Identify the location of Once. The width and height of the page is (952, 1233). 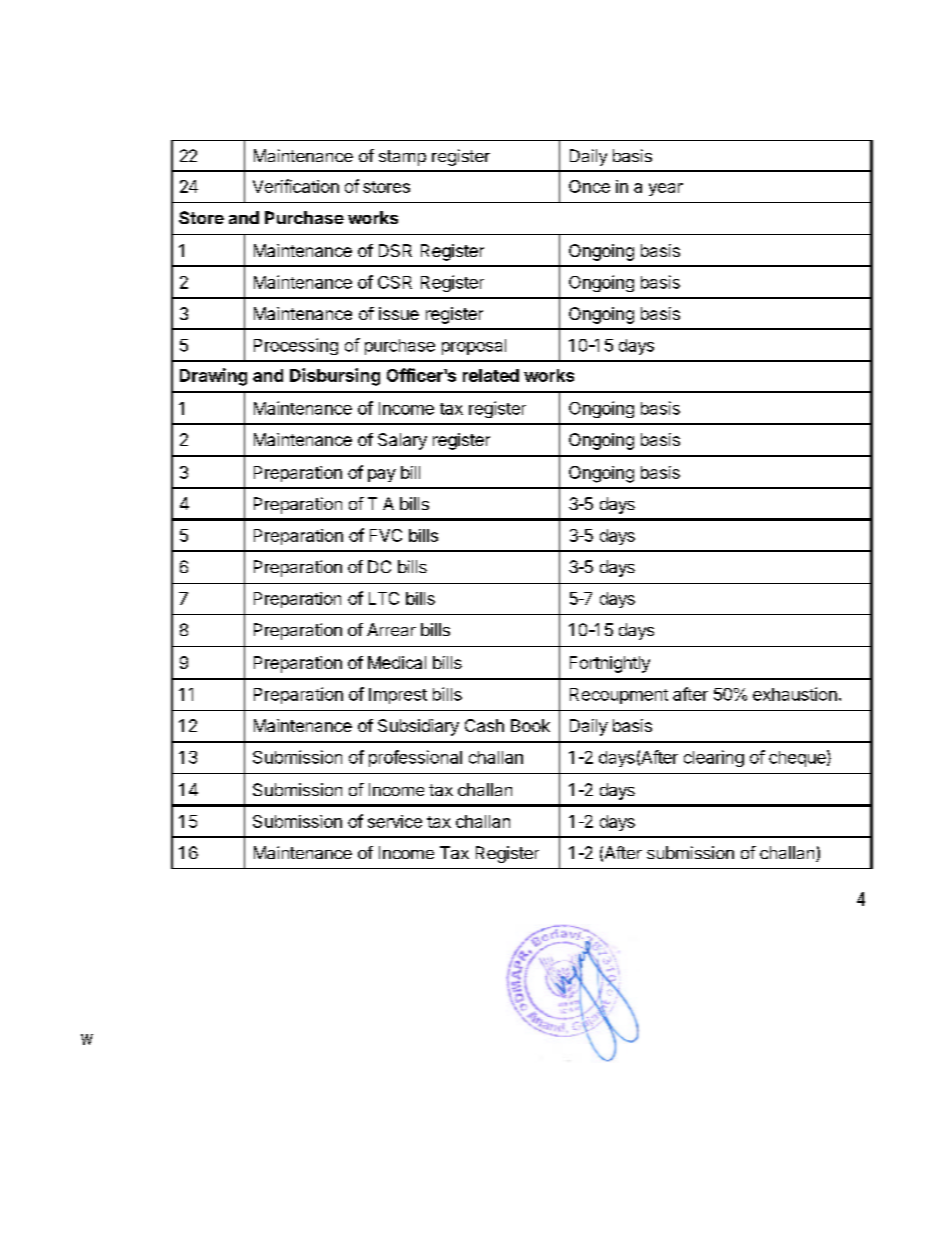
(589, 186).
